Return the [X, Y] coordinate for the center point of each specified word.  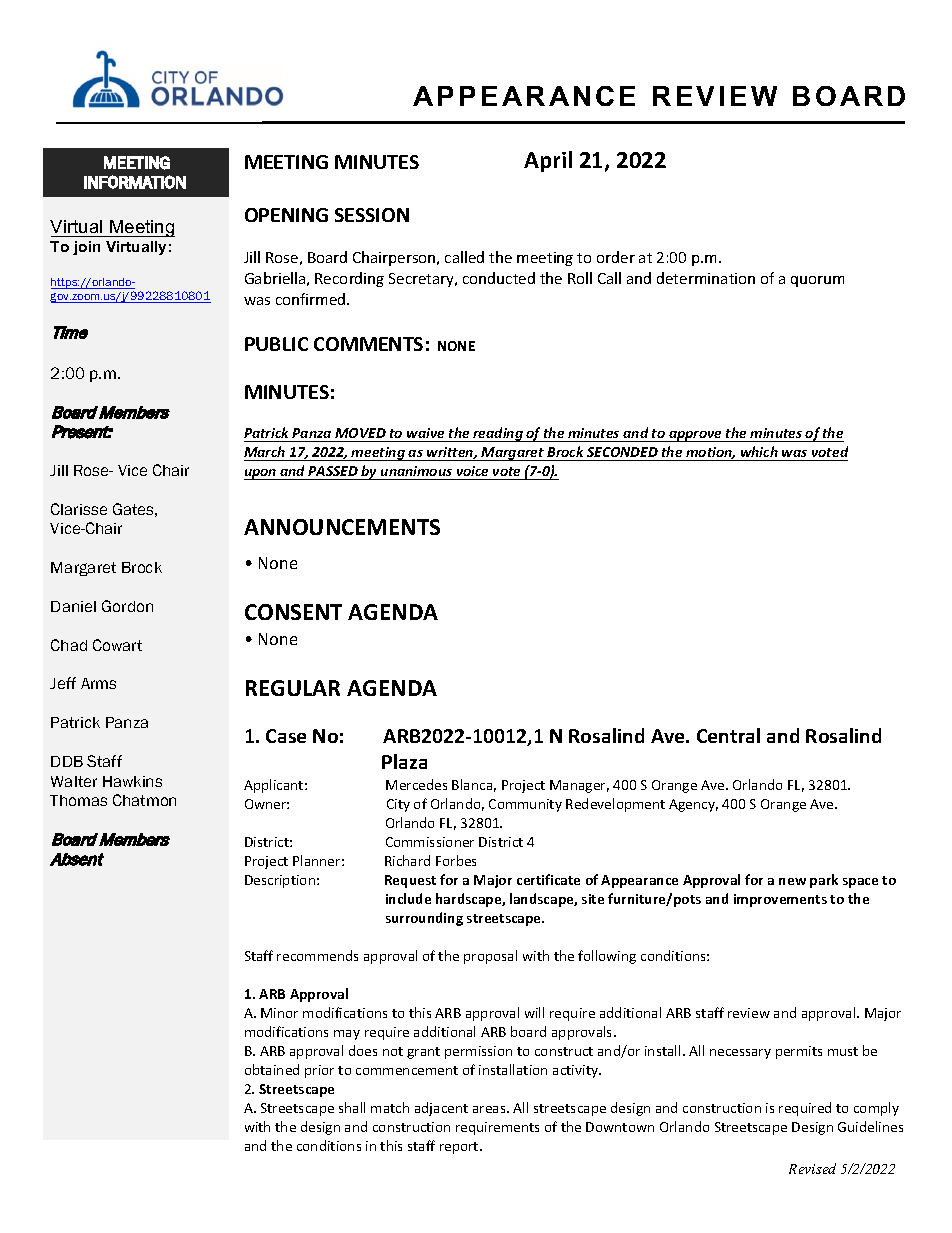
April [548, 161]
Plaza [404, 761]
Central [728, 735]
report [460, 1148]
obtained [272, 1069]
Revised [812, 1168]
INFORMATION [135, 182]
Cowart [117, 645]
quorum [817, 281]
